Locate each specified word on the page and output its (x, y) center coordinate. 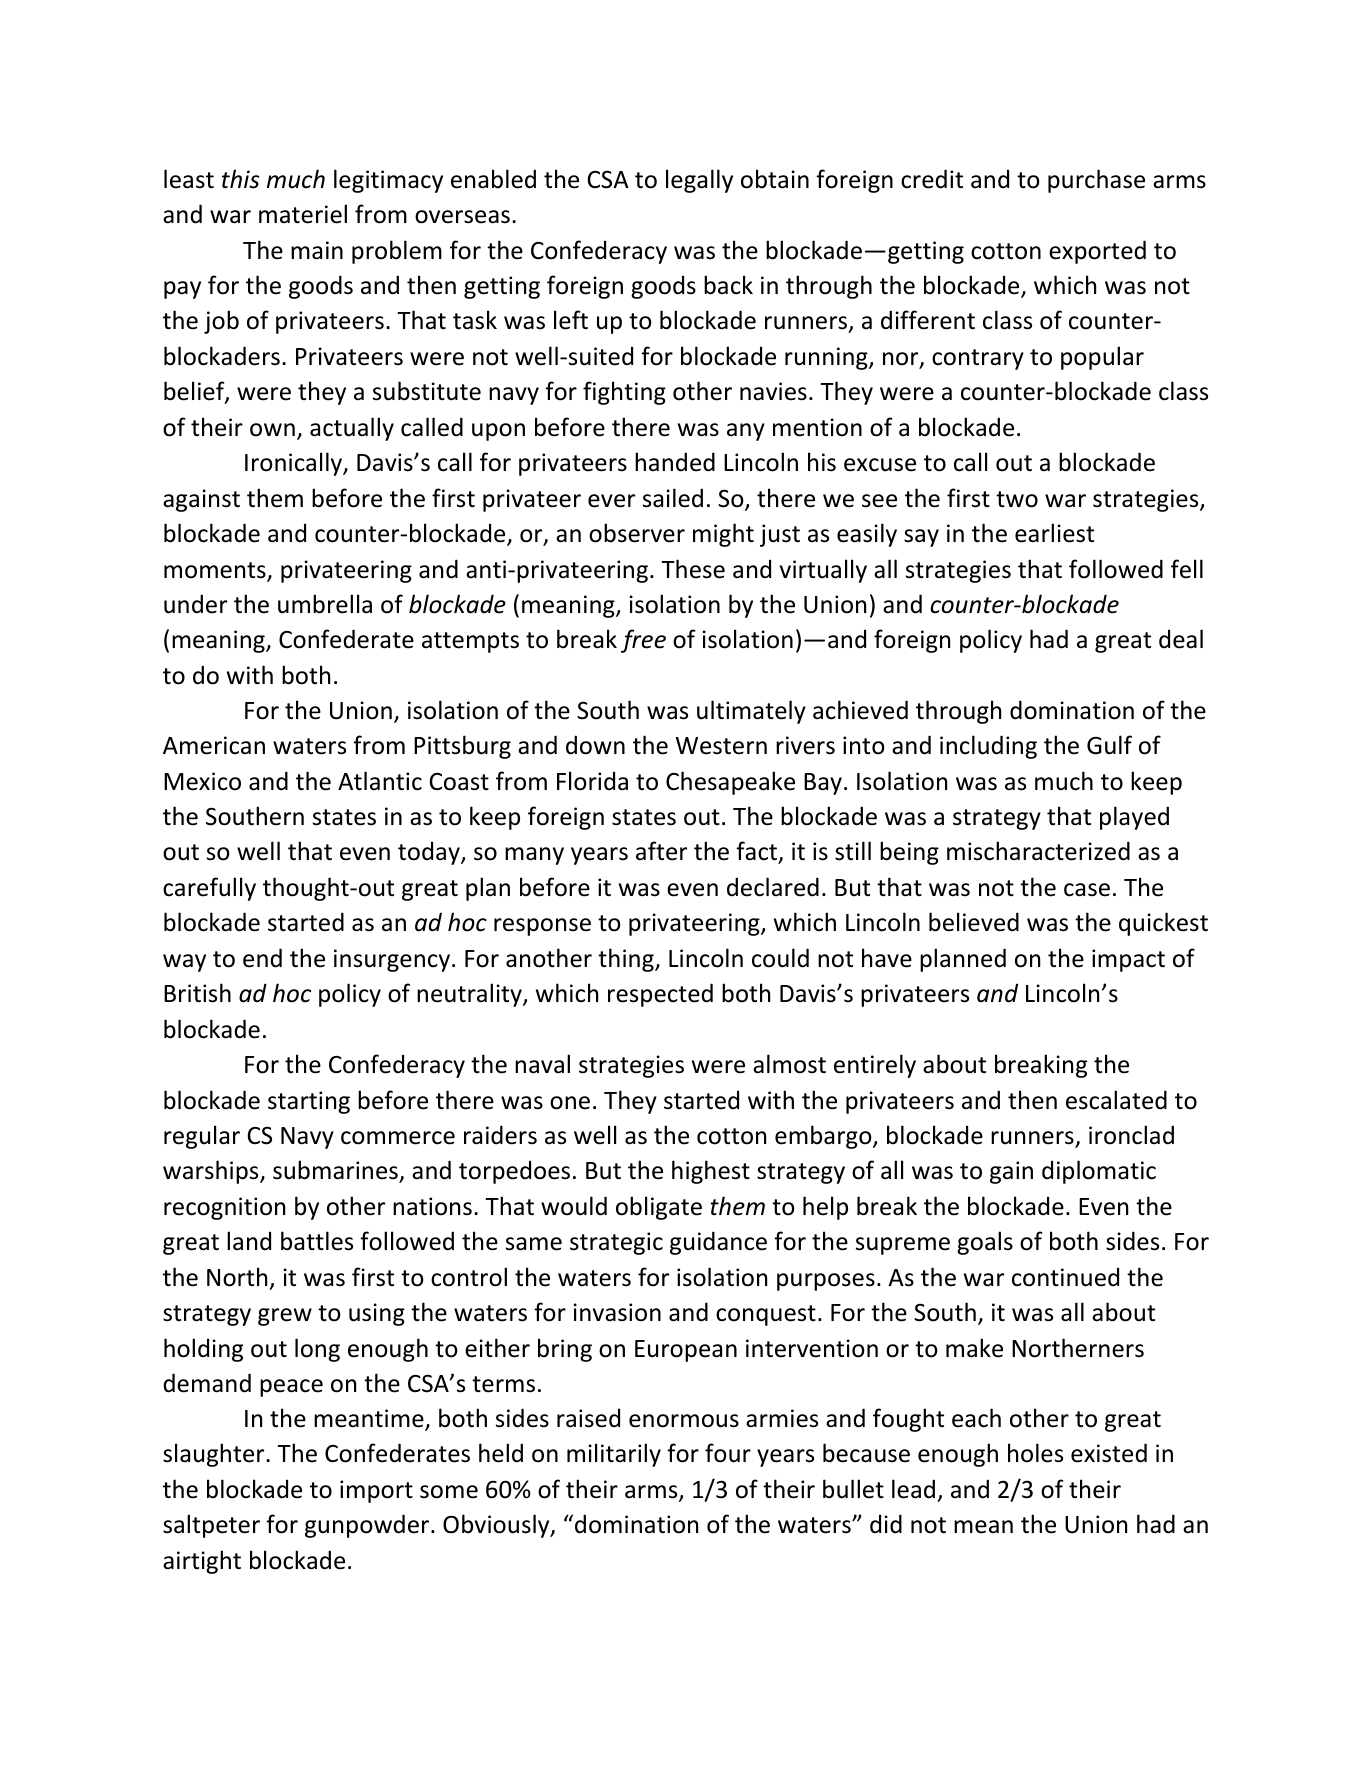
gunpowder (368, 1526)
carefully (209, 889)
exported (1097, 252)
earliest (1054, 533)
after (661, 851)
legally (699, 181)
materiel (303, 214)
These (693, 569)
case (1087, 890)
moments (216, 571)
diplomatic (1099, 1172)
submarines (336, 1171)
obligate (659, 1208)
